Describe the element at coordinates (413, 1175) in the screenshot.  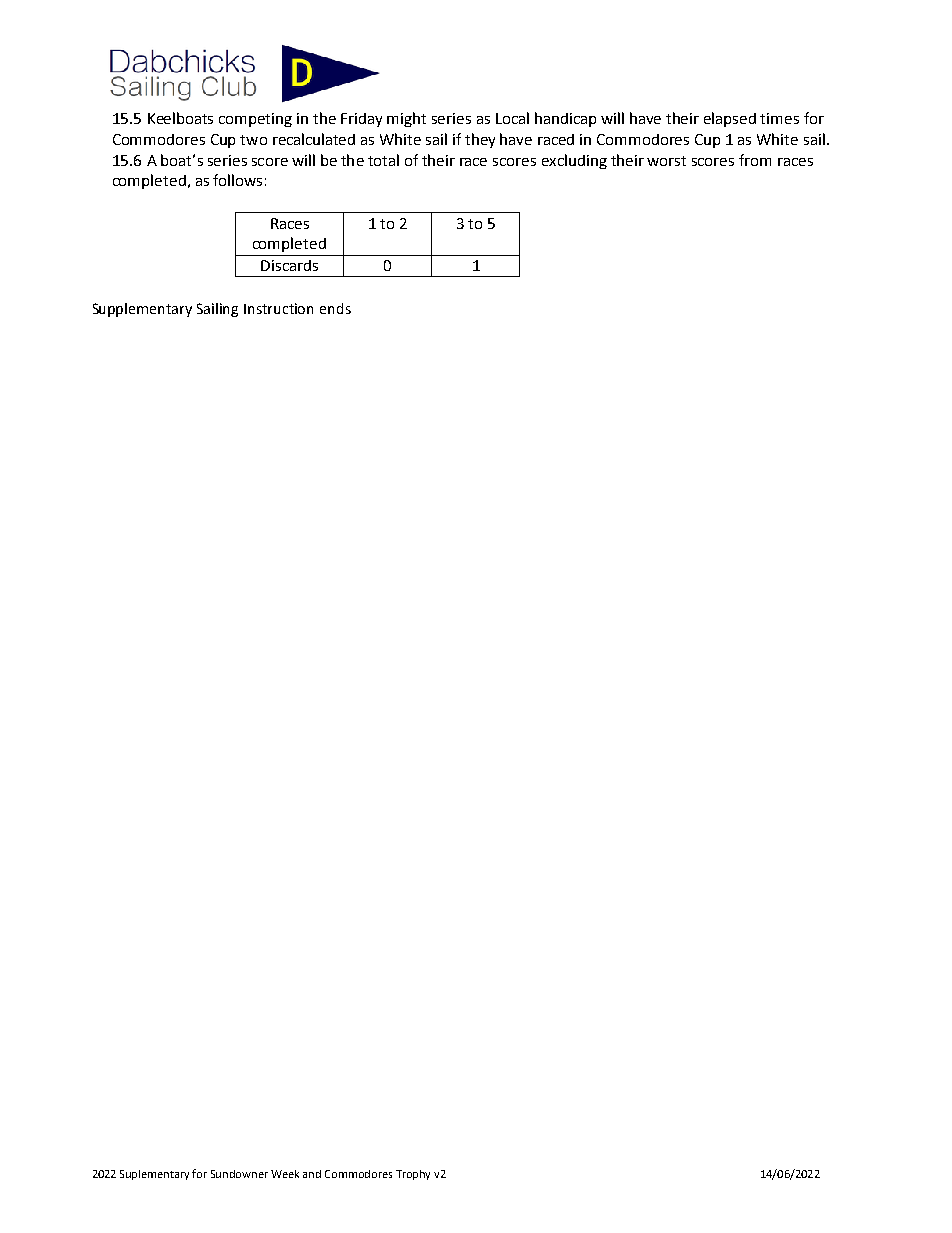
I see `Trophy` at that location.
